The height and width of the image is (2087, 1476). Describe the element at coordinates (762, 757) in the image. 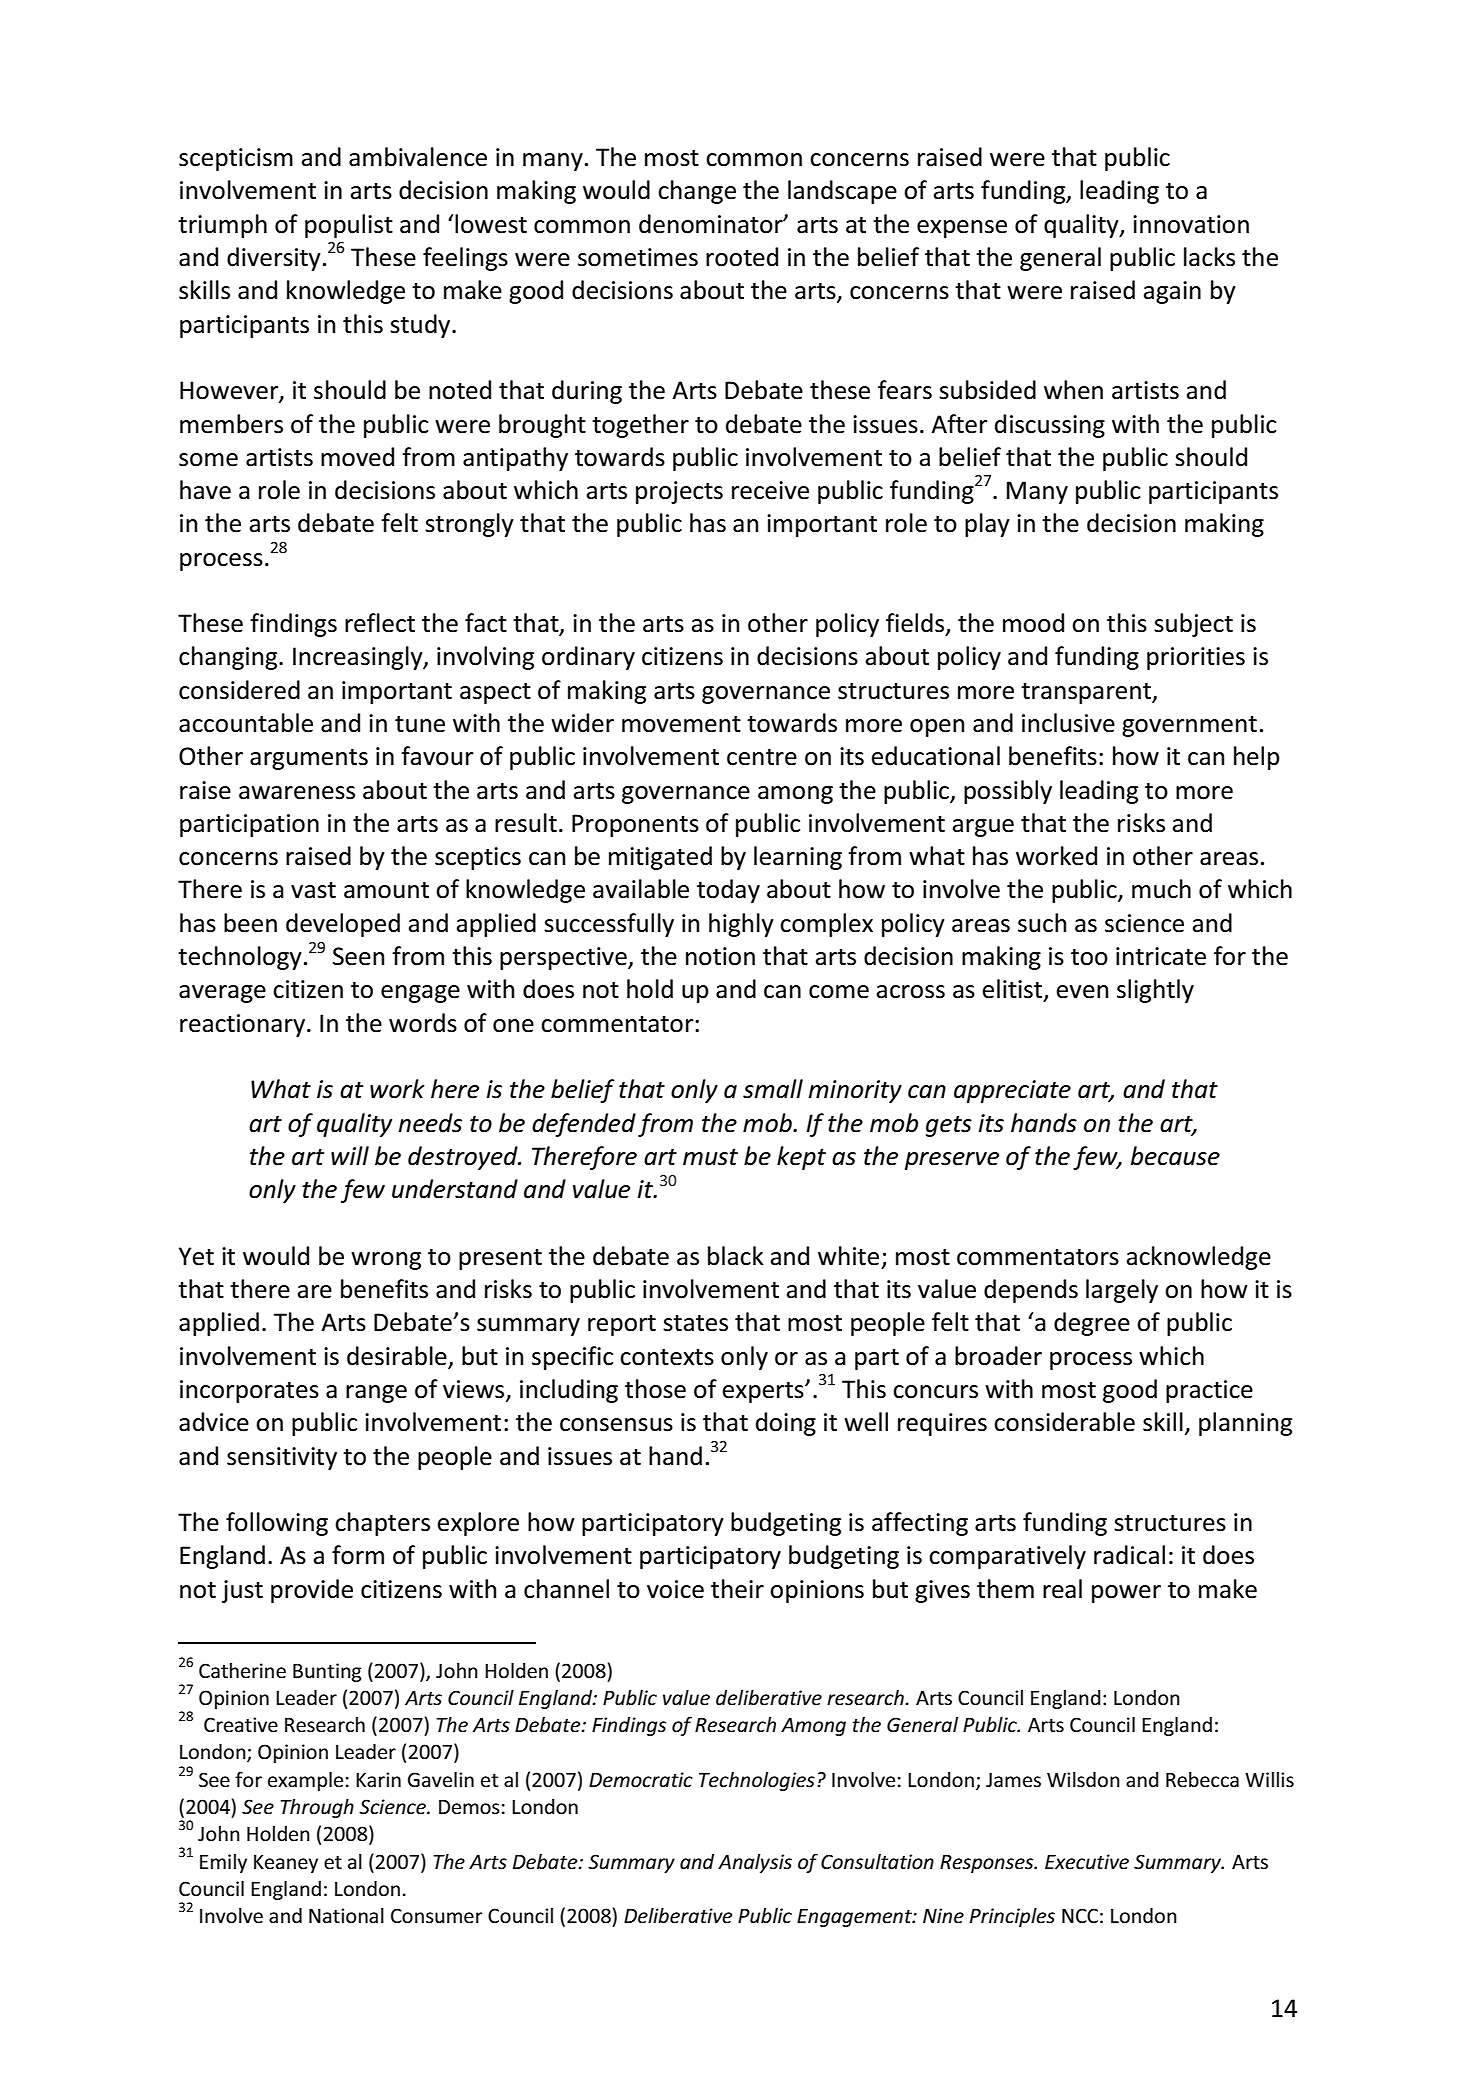

I see `centre` at that location.
